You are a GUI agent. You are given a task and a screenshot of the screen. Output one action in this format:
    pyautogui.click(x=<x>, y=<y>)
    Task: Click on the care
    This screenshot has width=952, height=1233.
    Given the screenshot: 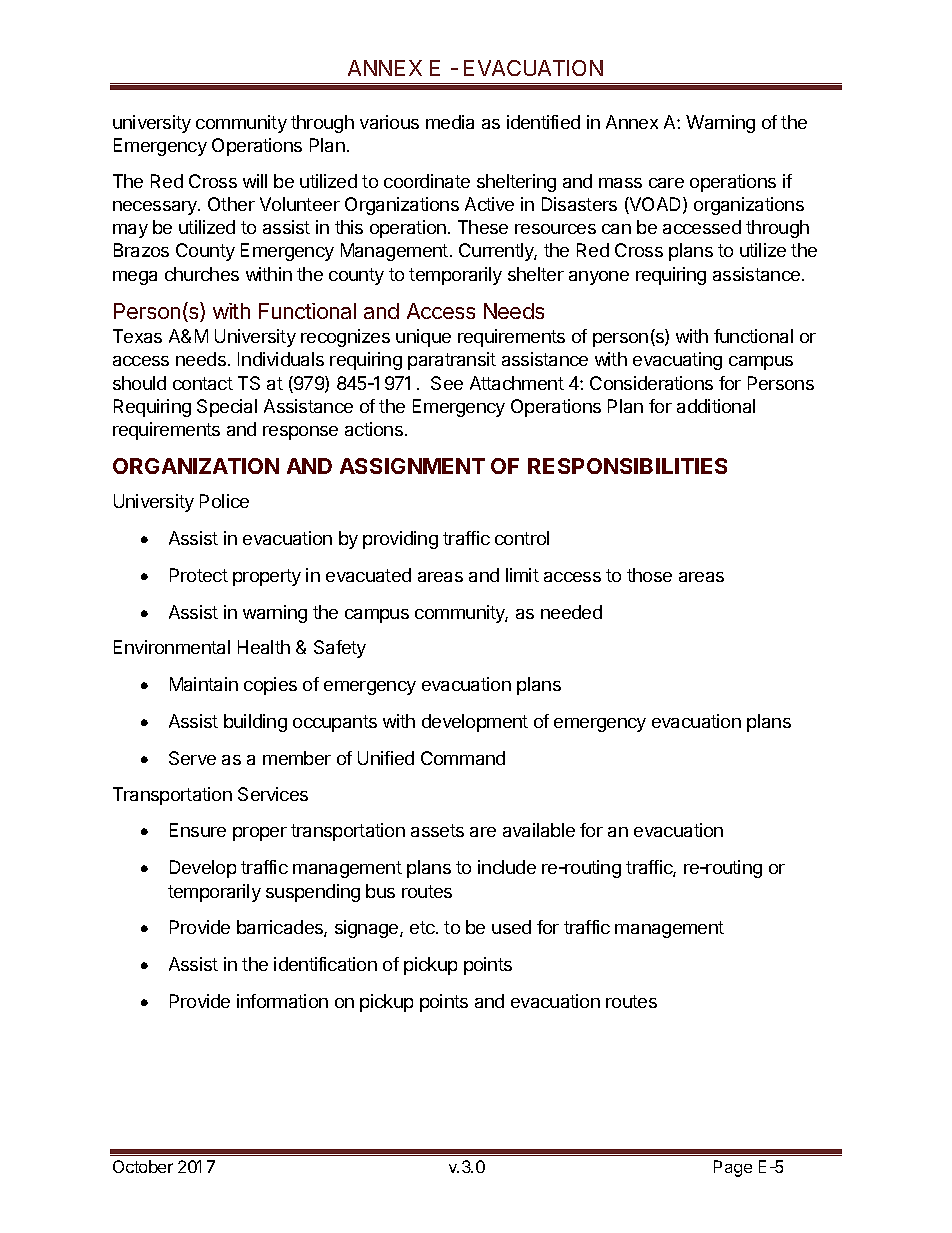 What is the action you would take?
    pyautogui.click(x=666, y=183)
